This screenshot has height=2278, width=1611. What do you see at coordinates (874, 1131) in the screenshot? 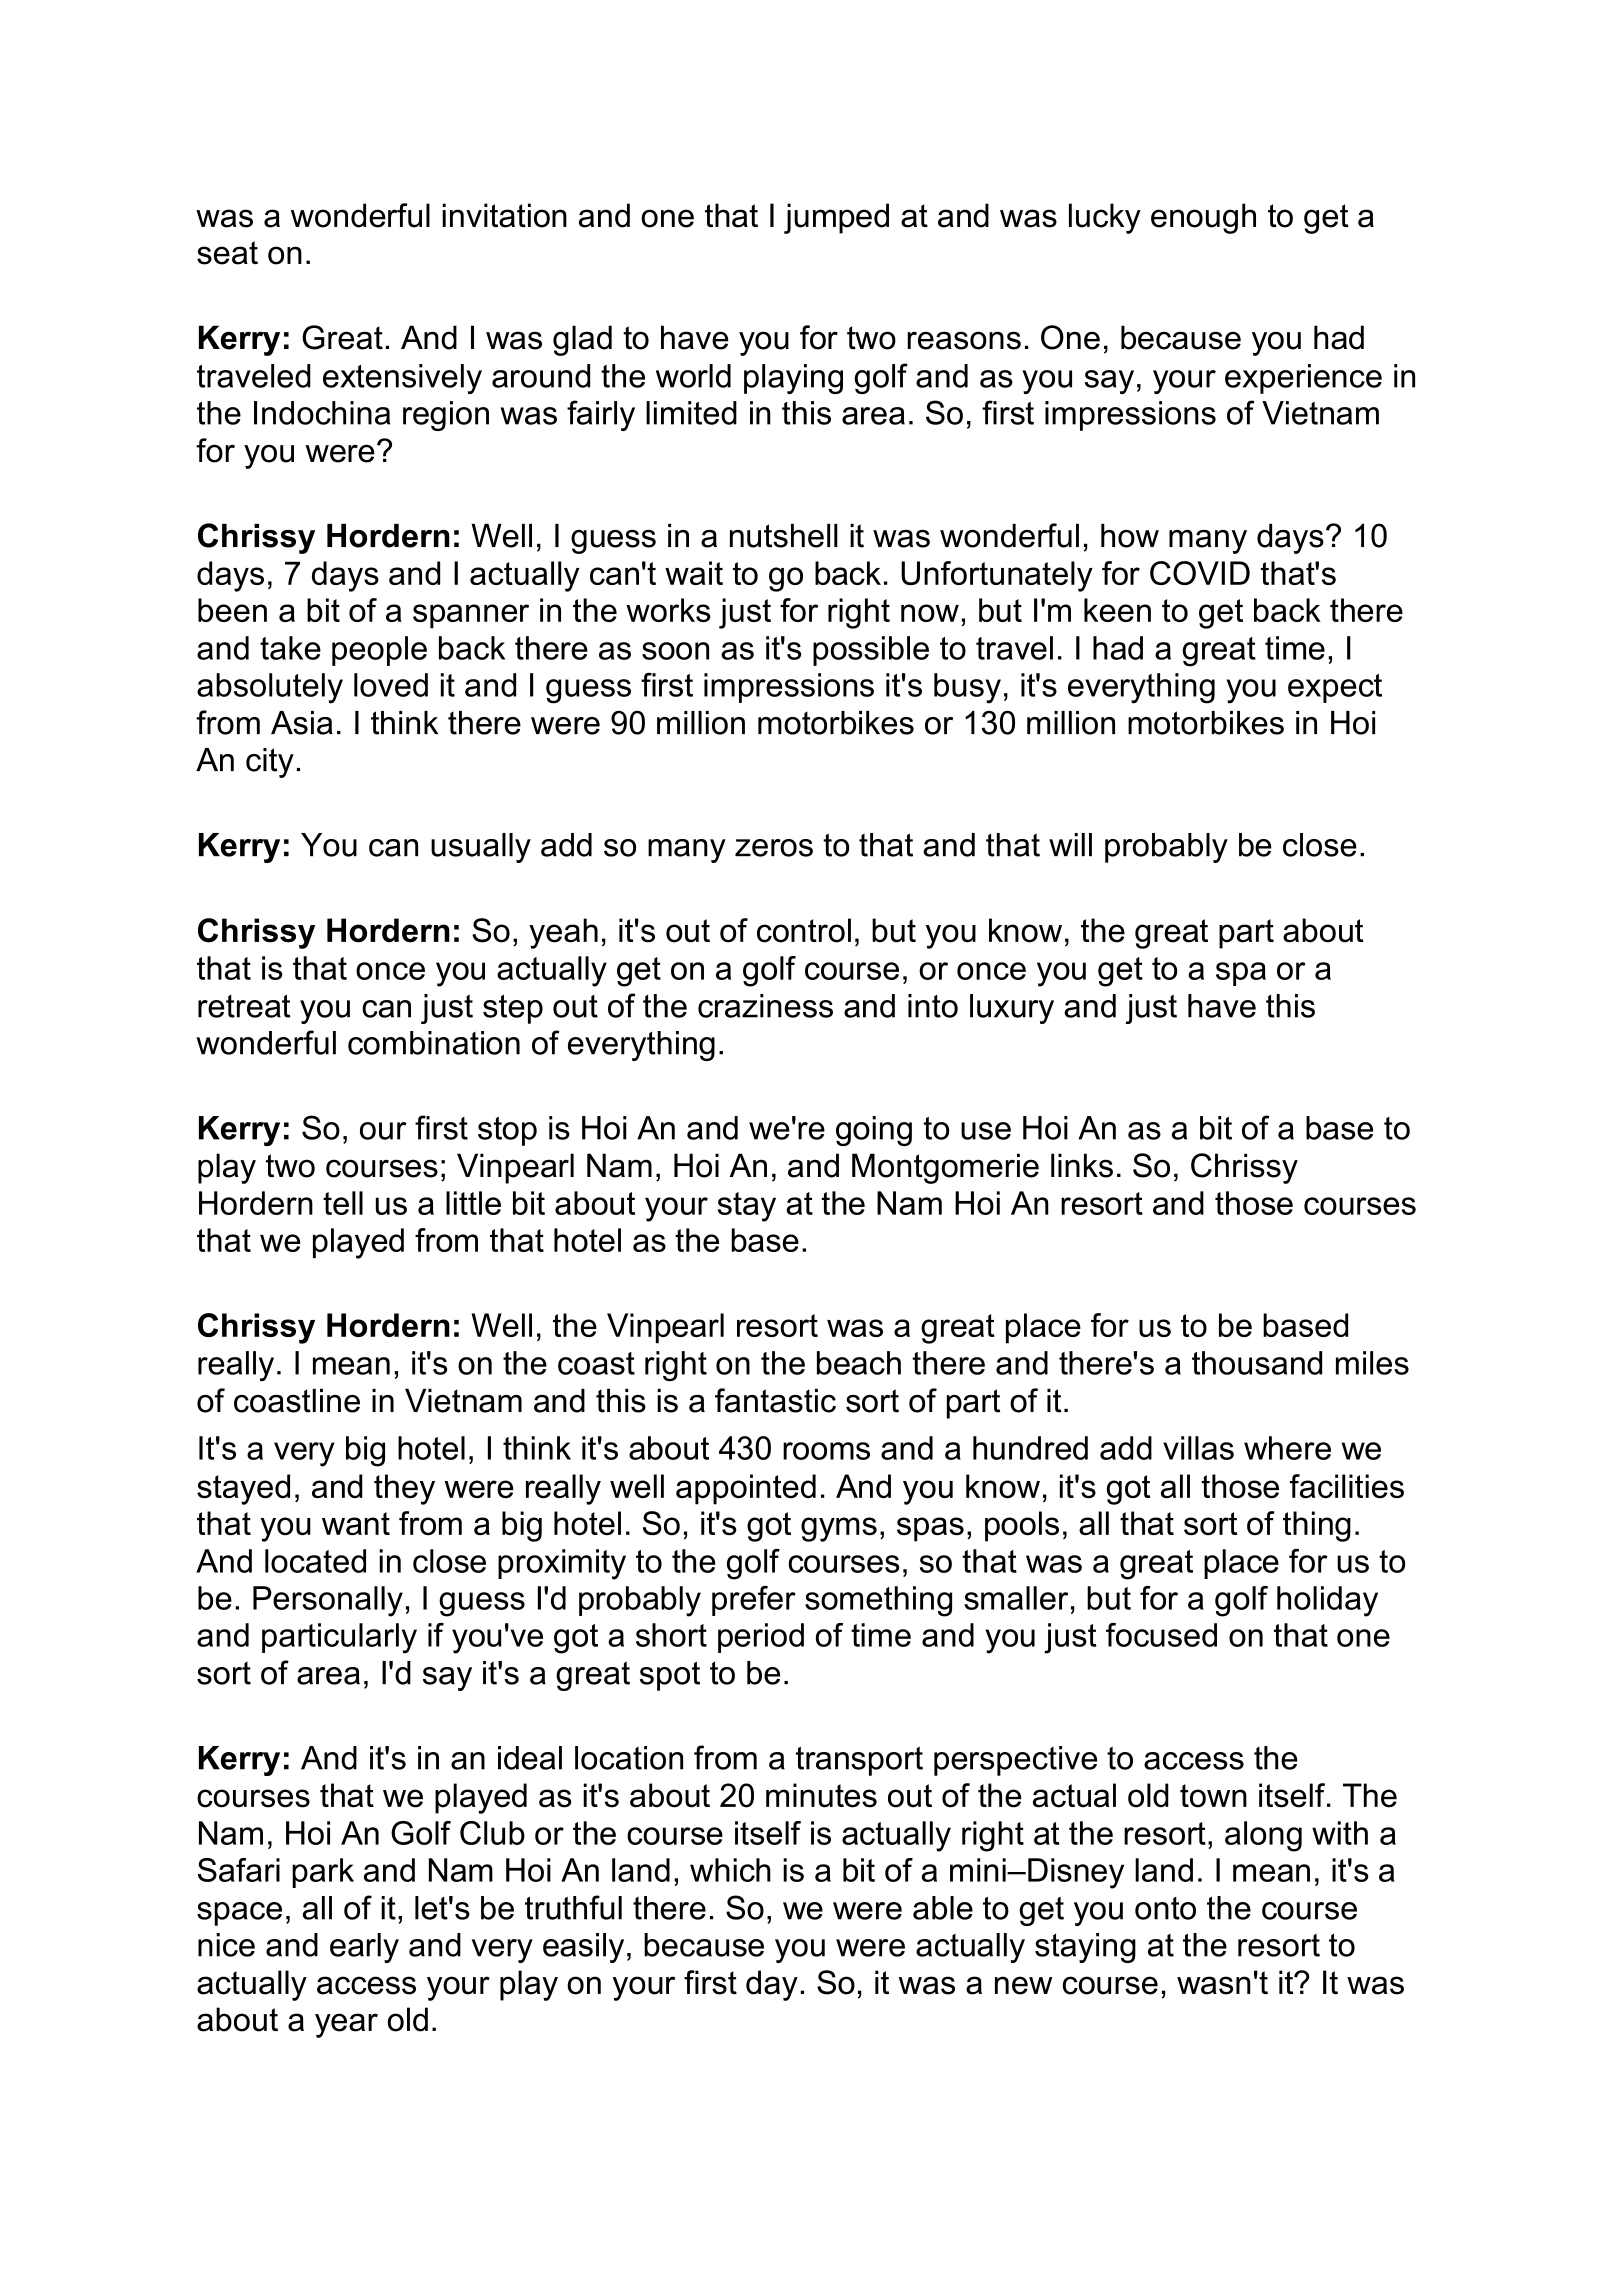
I see `going` at bounding box center [874, 1131].
